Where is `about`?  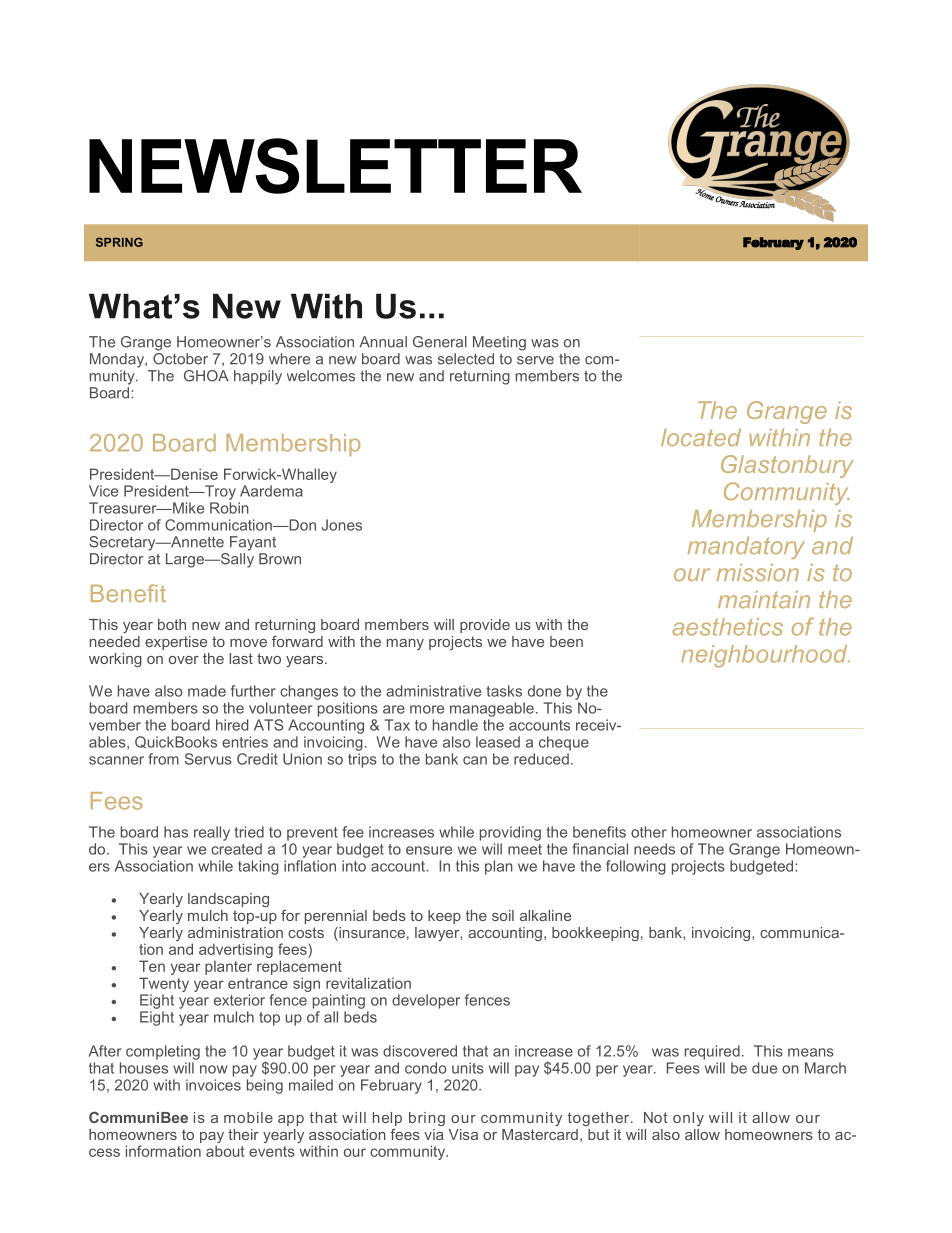
about is located at coordinates (225, 1151).
